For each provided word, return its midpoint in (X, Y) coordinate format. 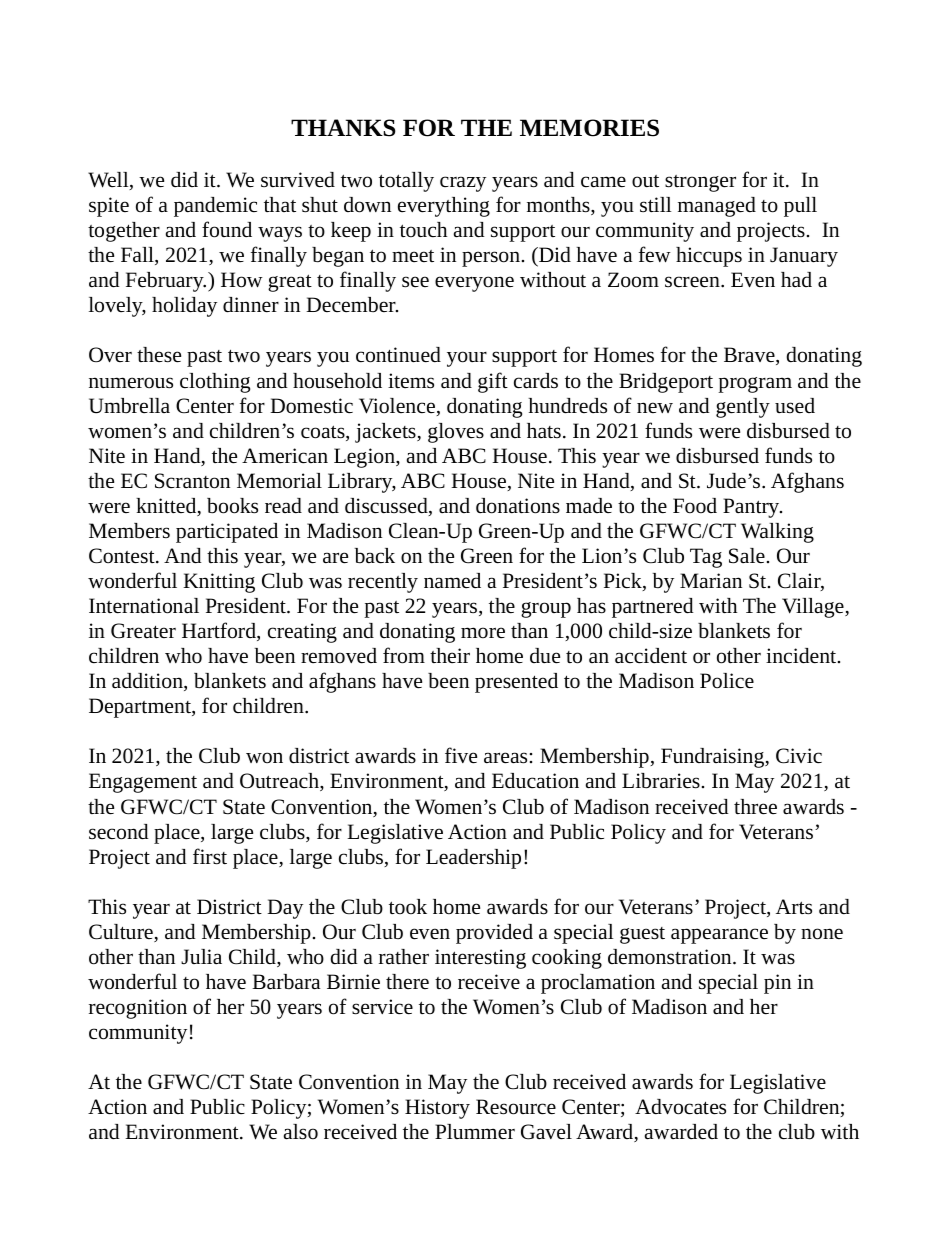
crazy (463, 184)
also (301, 1132)
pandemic (215, 207)
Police (727, 681)
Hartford (220, 631)
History (437, 1109)
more (483, 632)
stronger (700, 183)
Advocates (680, 1107)
